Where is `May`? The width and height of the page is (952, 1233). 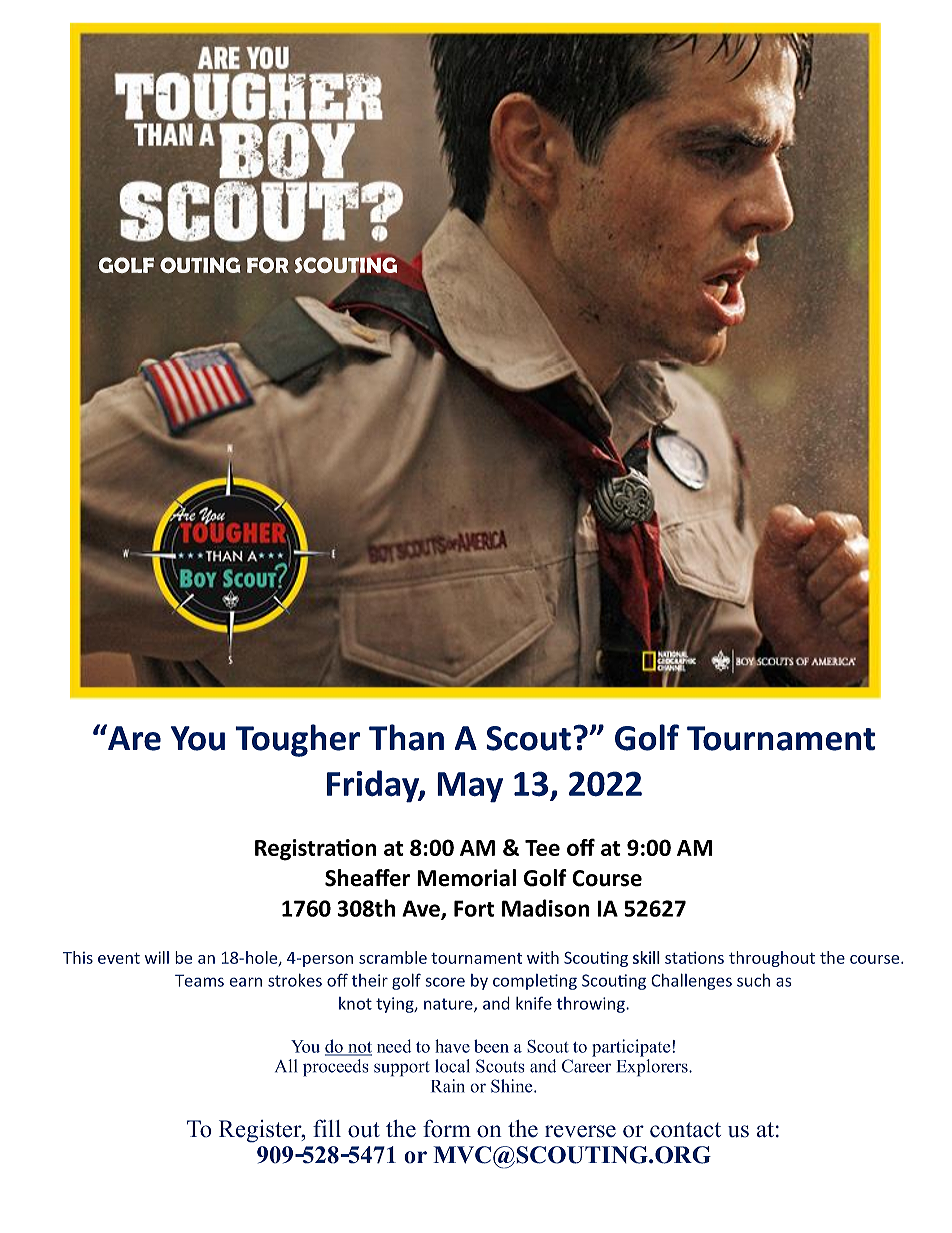
May is located at coordinates (470, 787).
